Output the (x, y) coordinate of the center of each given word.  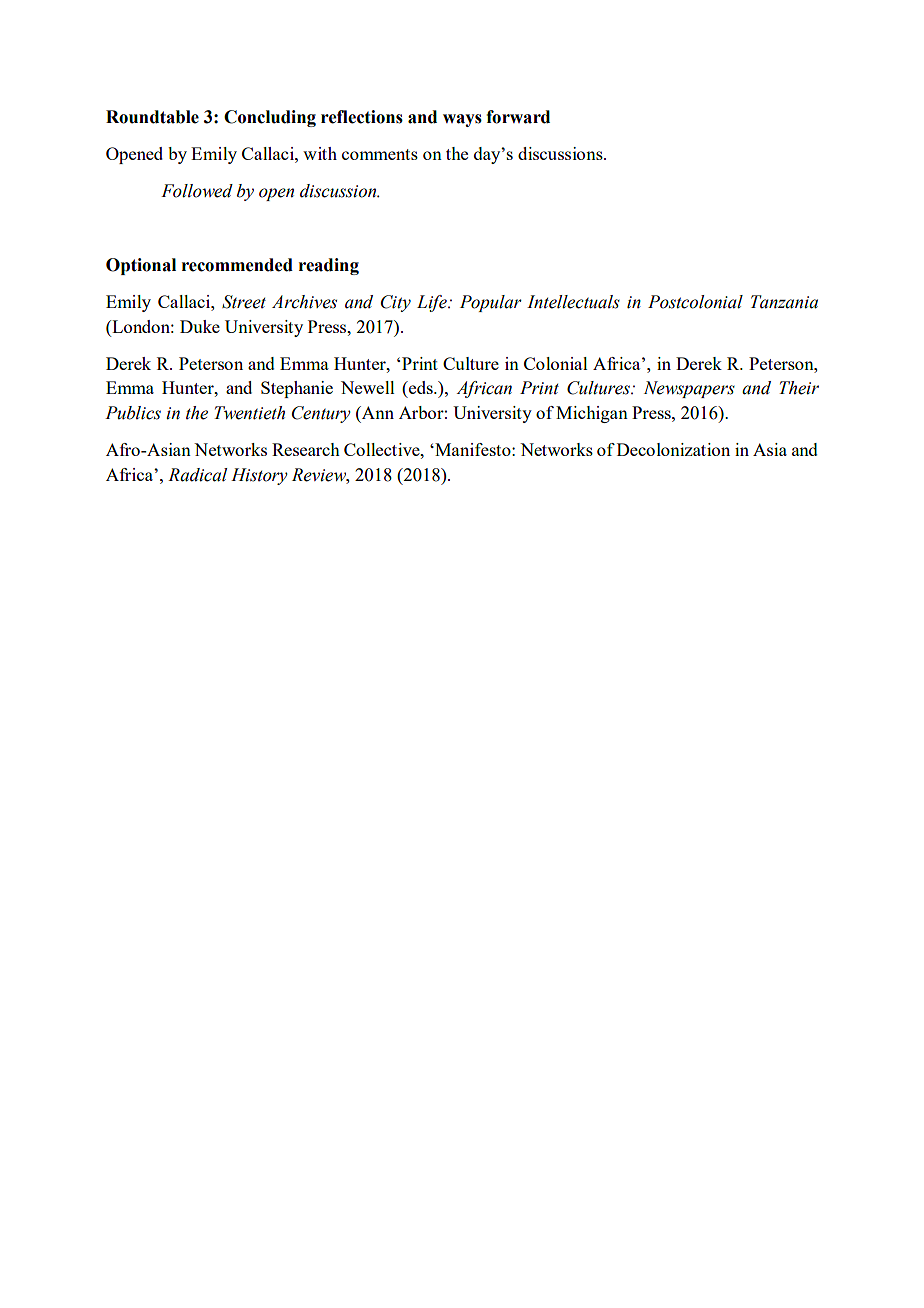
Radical (197, 475)
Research (306, 449)
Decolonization (673, 449)
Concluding (270, 118)
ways (462, 120)
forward (518, 117)
